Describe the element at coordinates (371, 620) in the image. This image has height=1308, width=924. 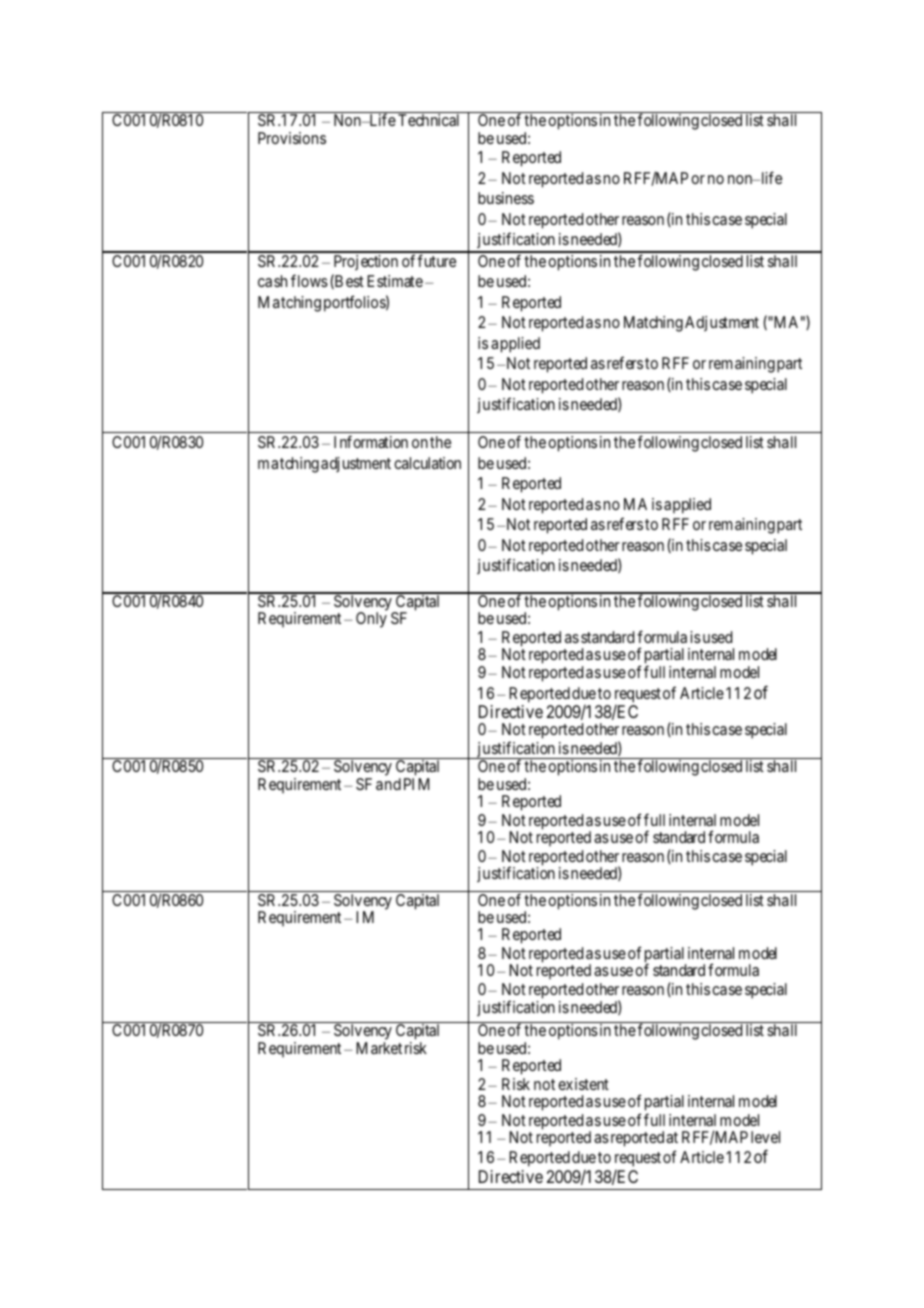
I see `Only` at that location.
